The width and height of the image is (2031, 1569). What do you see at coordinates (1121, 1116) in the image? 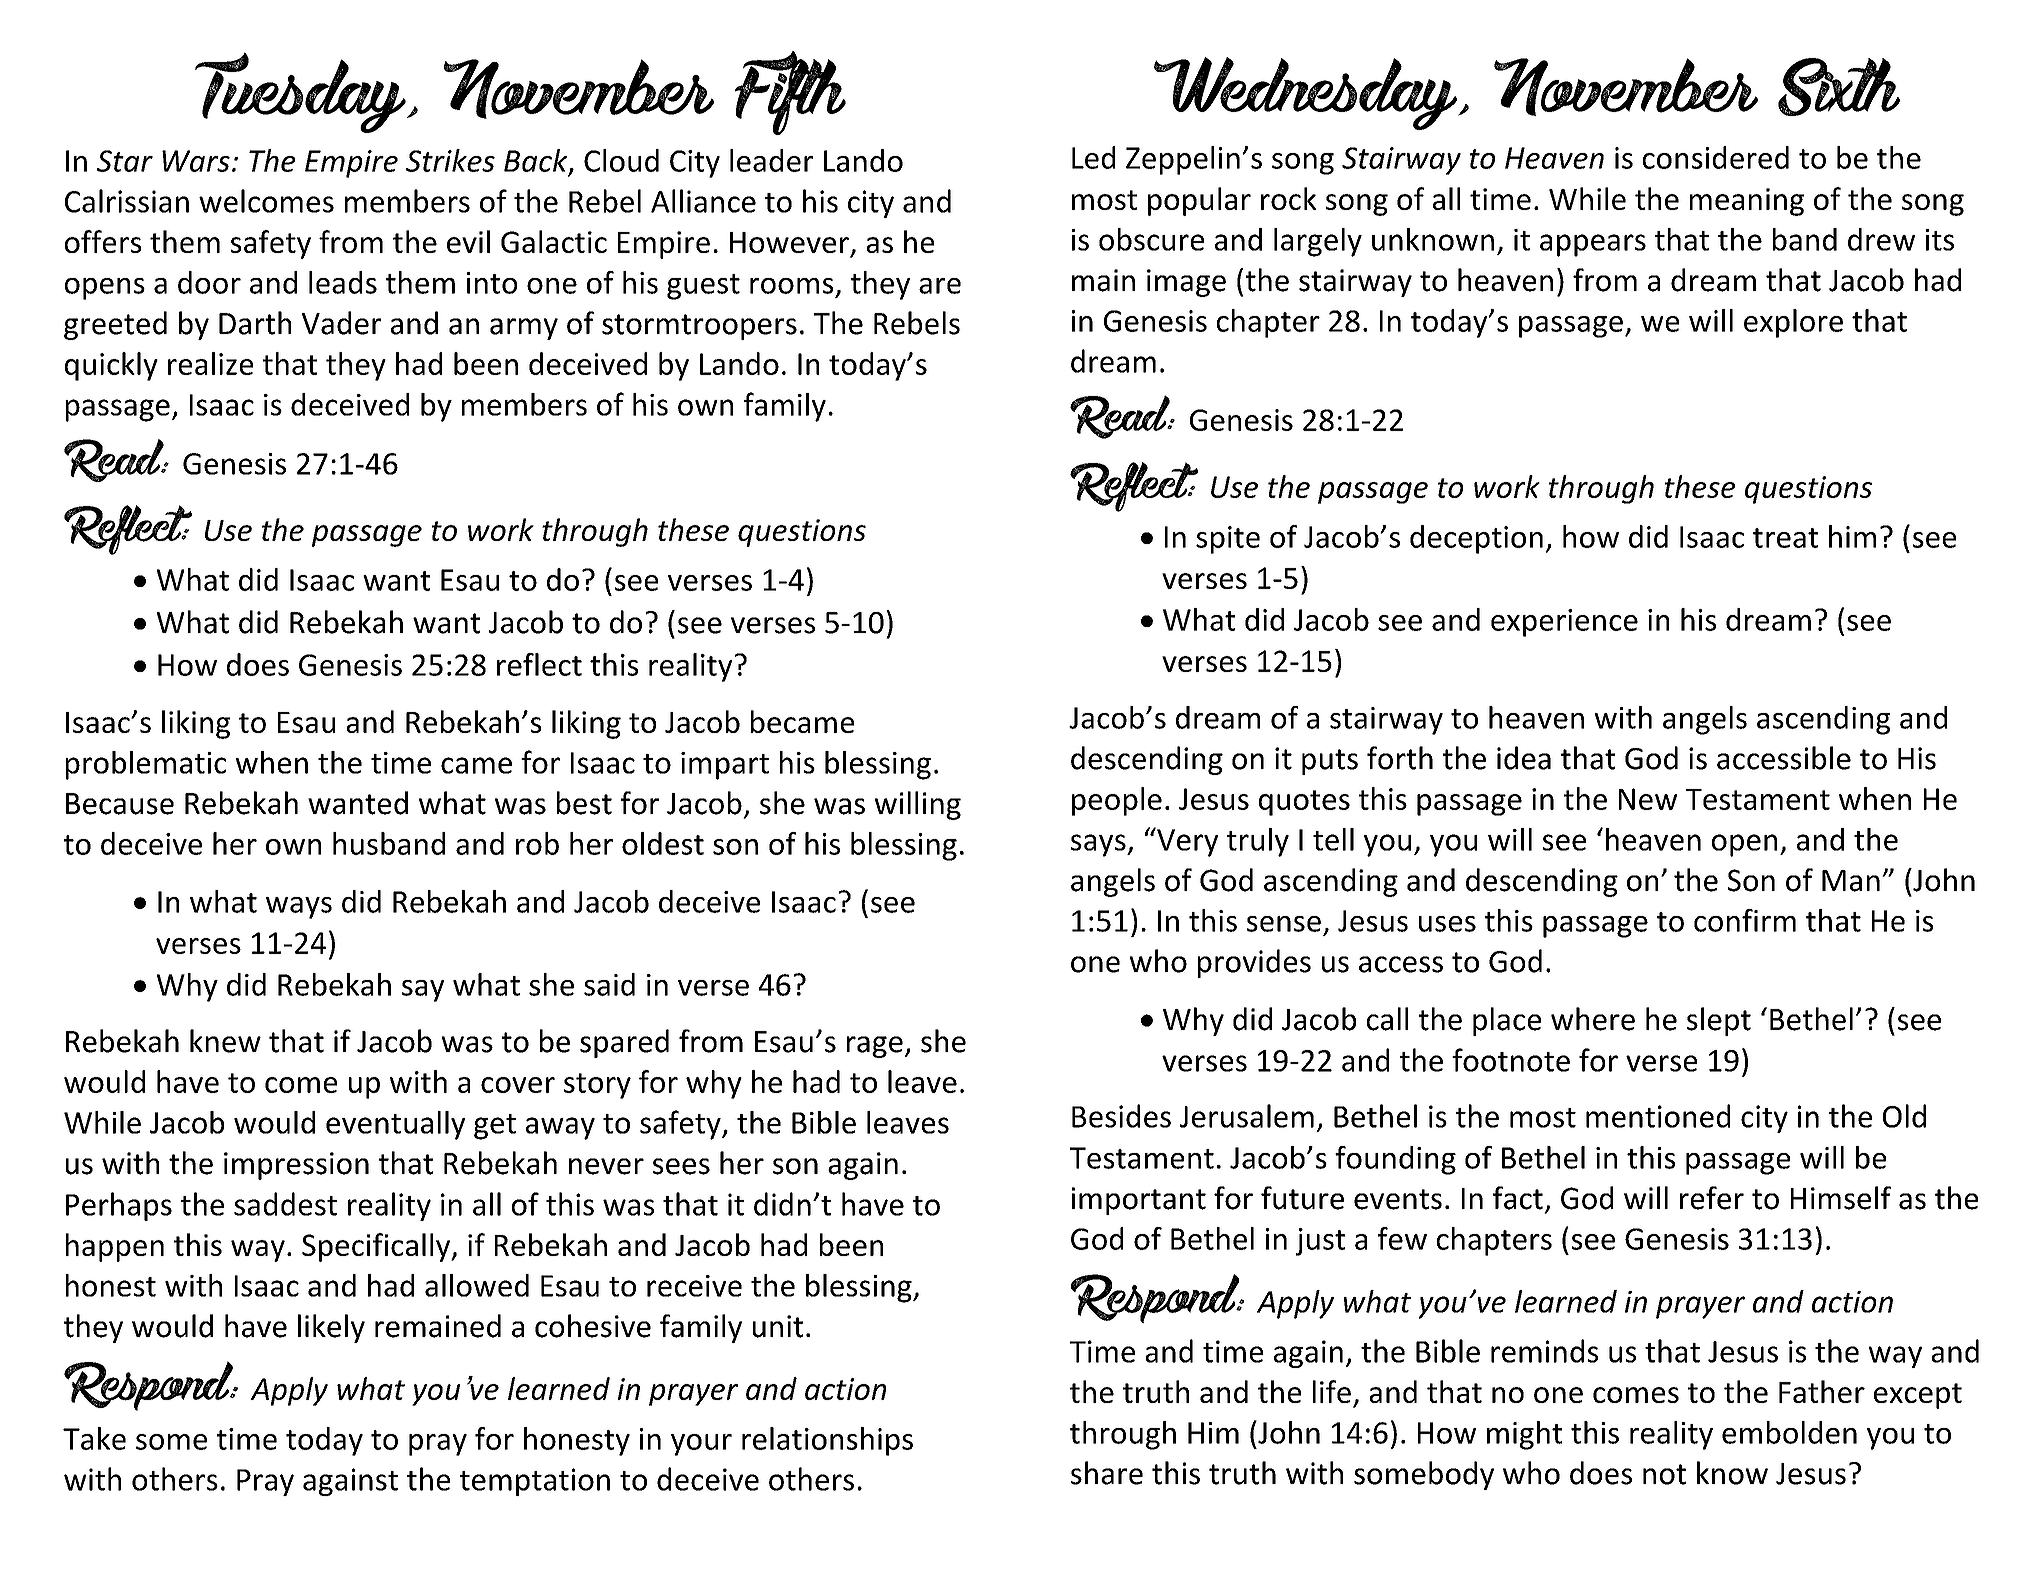
I see `Besides` at bounding box center [1121, 1116].
